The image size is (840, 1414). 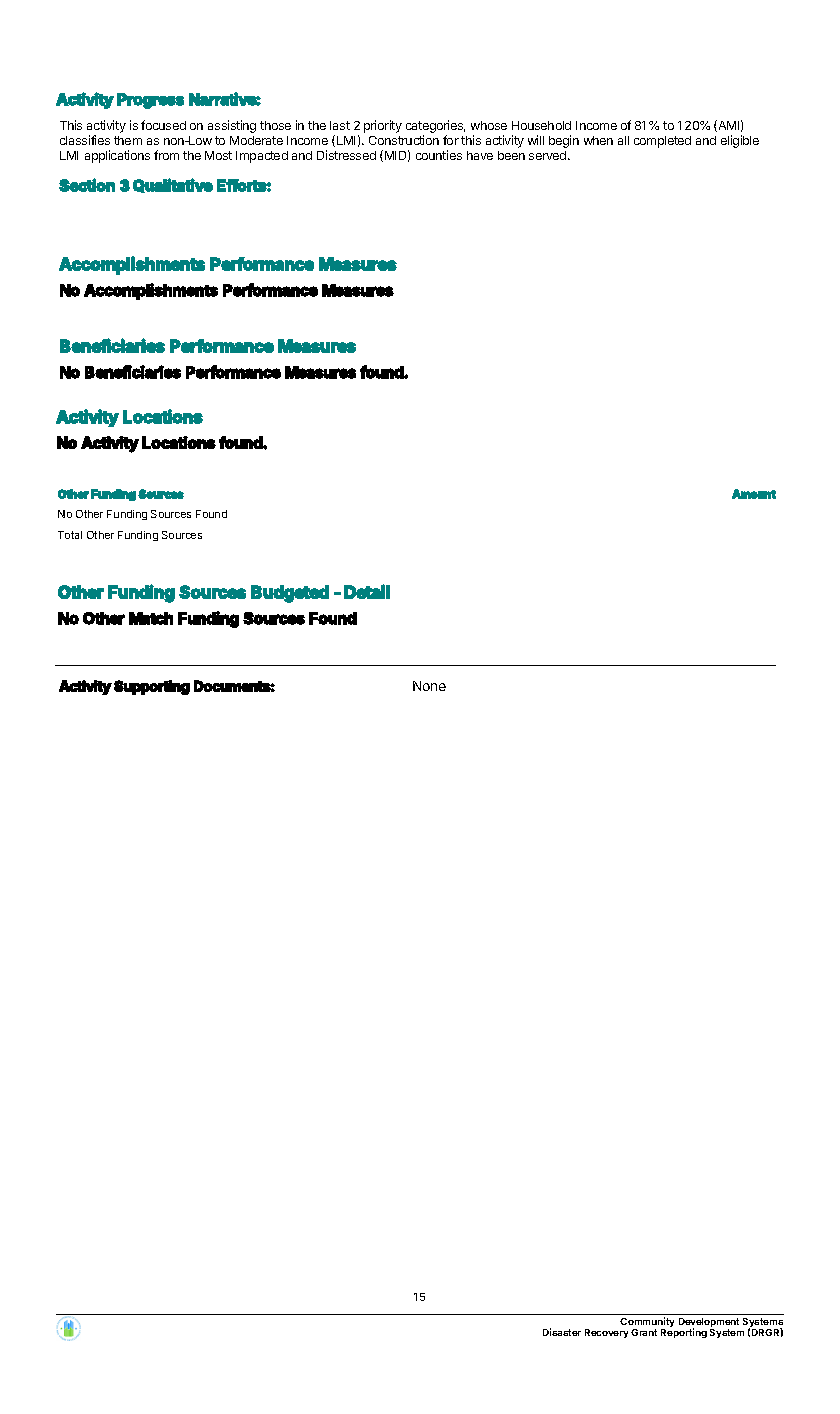 I want to click on Supporting, so click(x=152, y=687).
